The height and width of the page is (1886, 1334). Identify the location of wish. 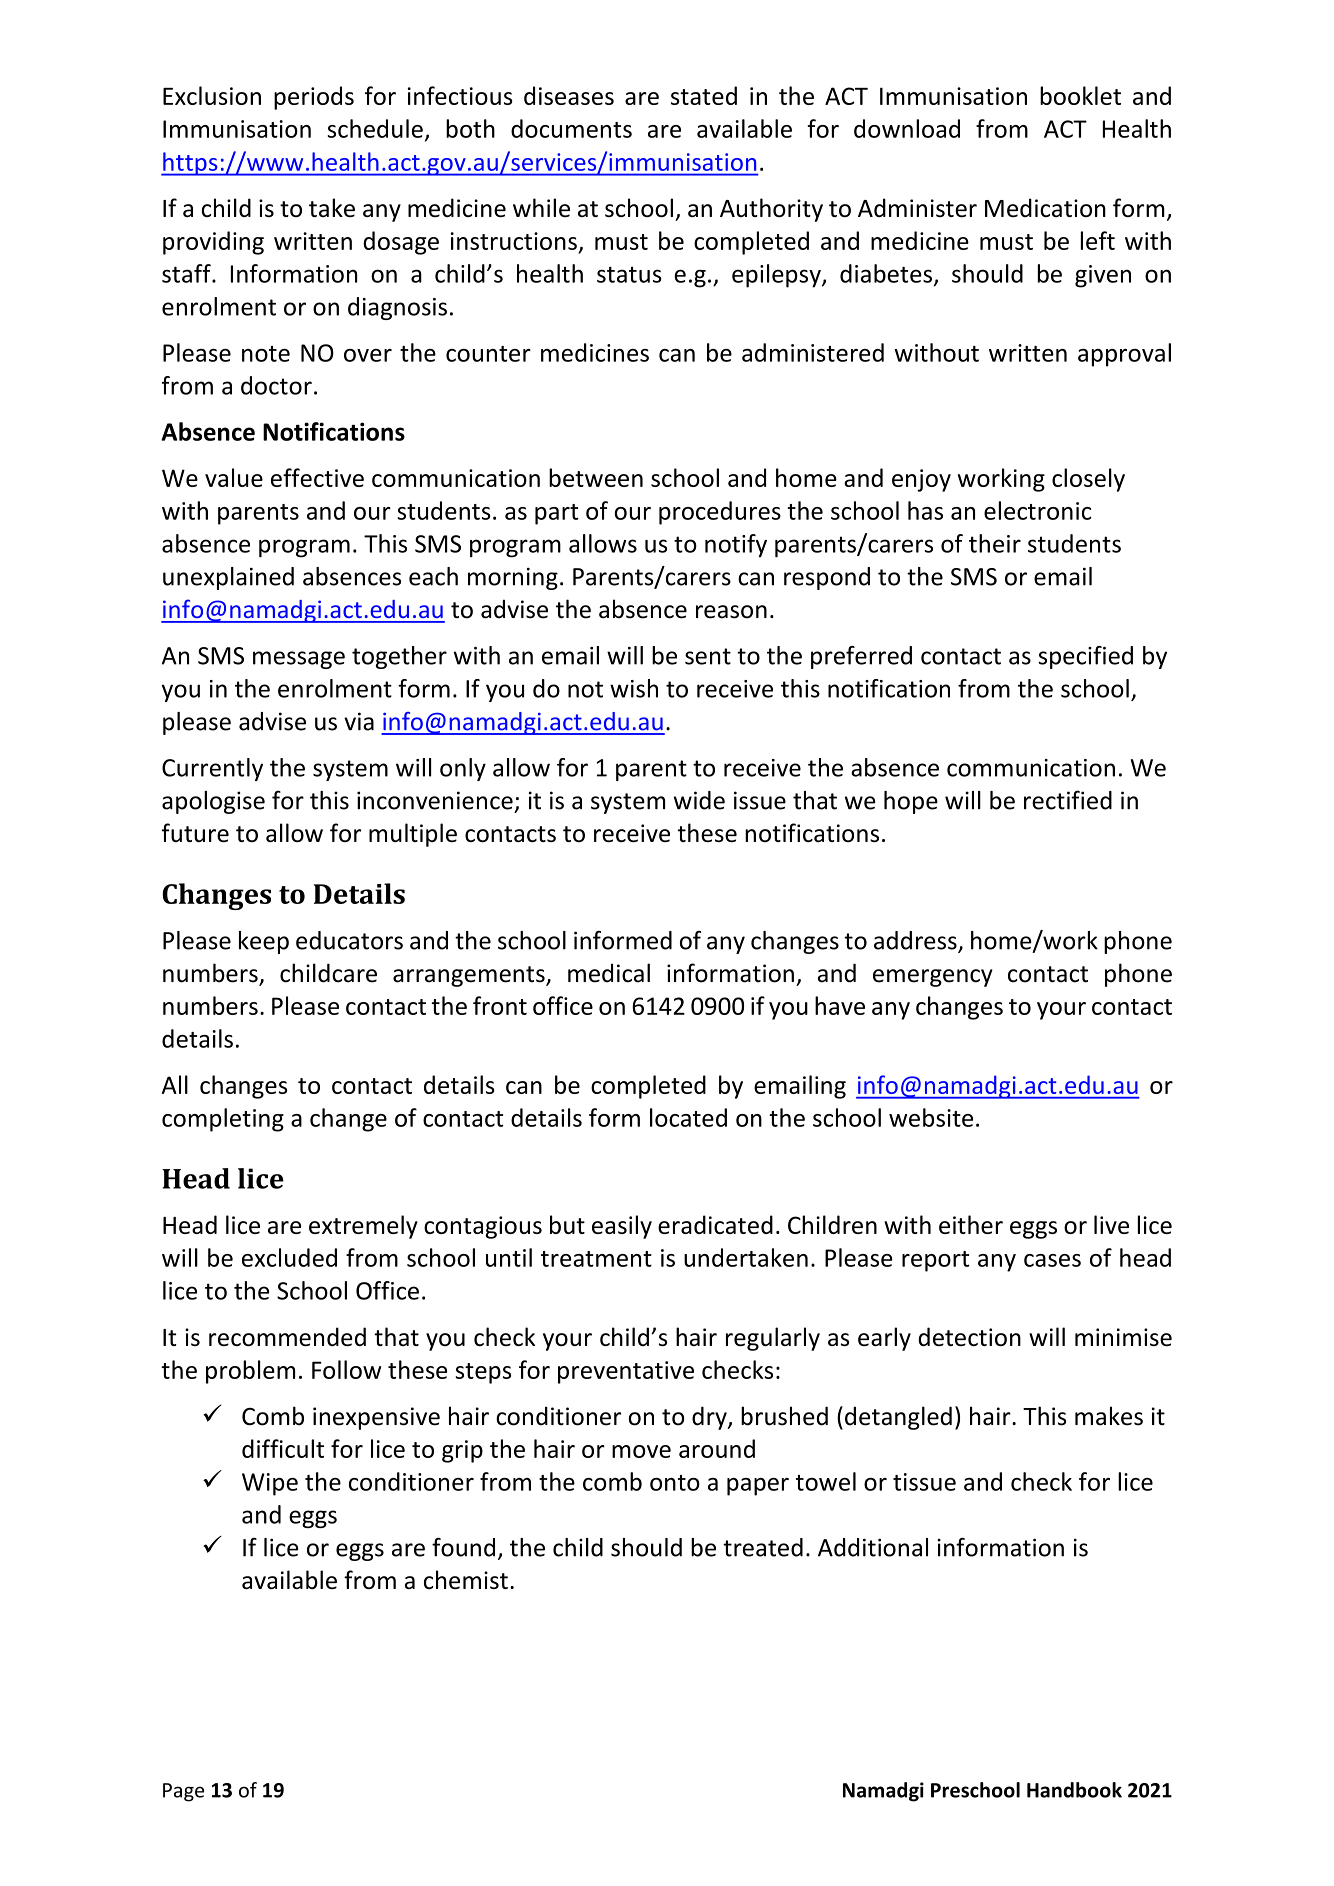
(634, 688).
